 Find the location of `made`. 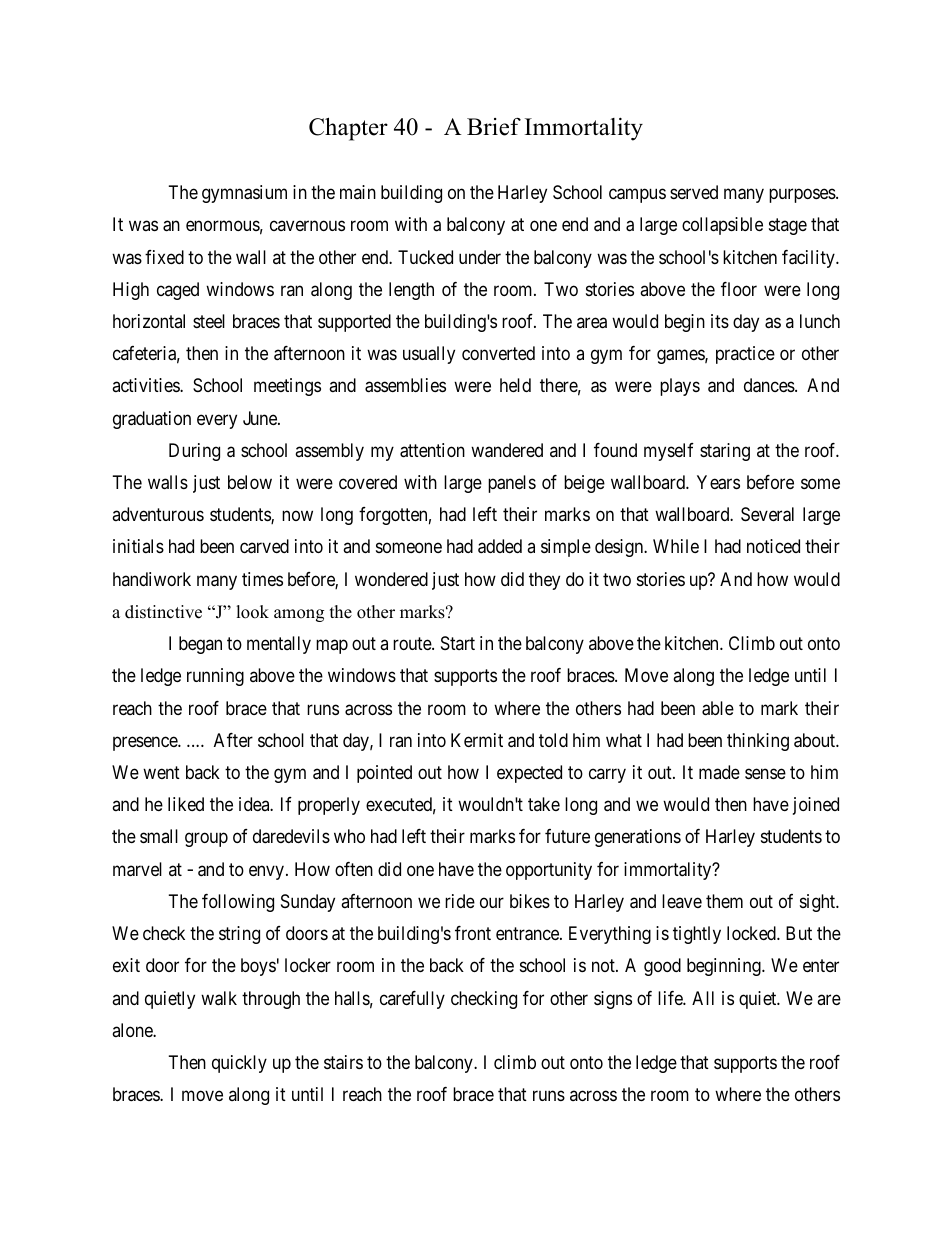

made is located at coordinates (719, 772).
